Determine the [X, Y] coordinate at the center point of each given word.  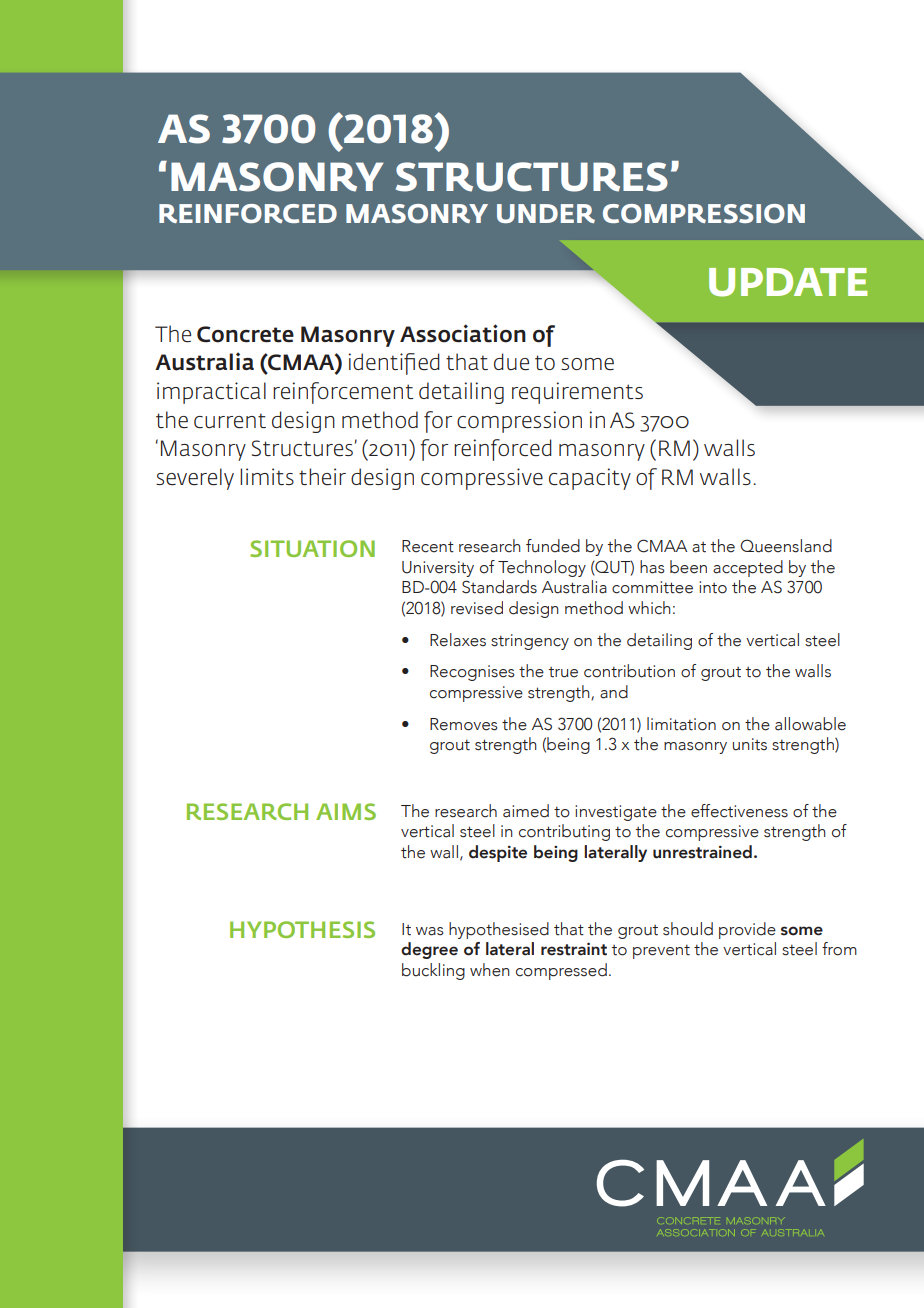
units [750, 744]
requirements [577, 393]
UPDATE [788, 282]
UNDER [546, 214]
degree [429, 950]
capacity [590, 479]
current [230, 421]
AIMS [346, 811]
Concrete [245, 334]
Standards [499, 587]
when [490, 970]
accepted [748, 568]
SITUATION [312, 548]
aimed [526, 811]
